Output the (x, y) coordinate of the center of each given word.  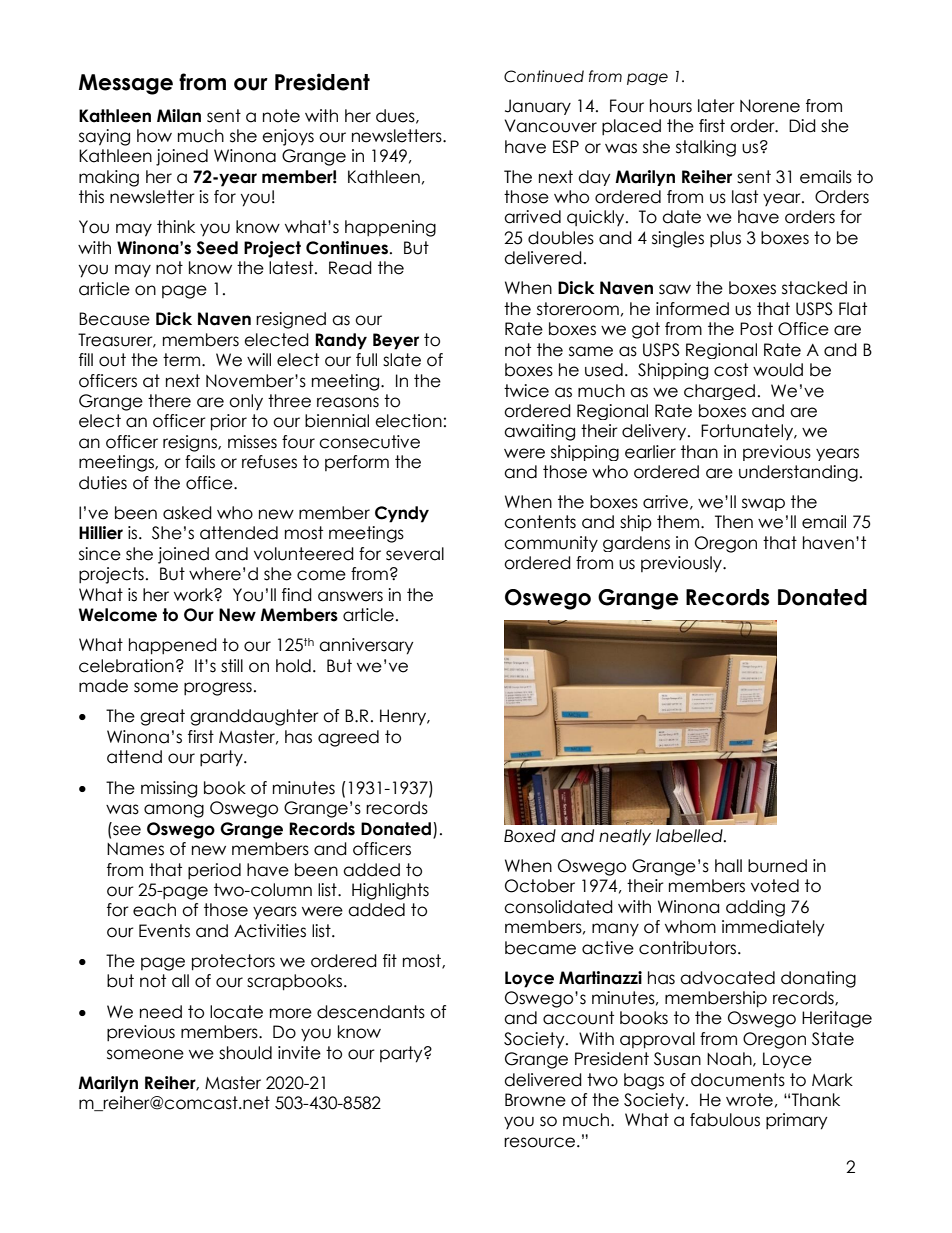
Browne (535, 1100)
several (415, 554)
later (716, 106)
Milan (179, 116)
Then (734, 522)
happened (173, 646)
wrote (749, 1100)
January (538, 107)
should (245, 1053)
